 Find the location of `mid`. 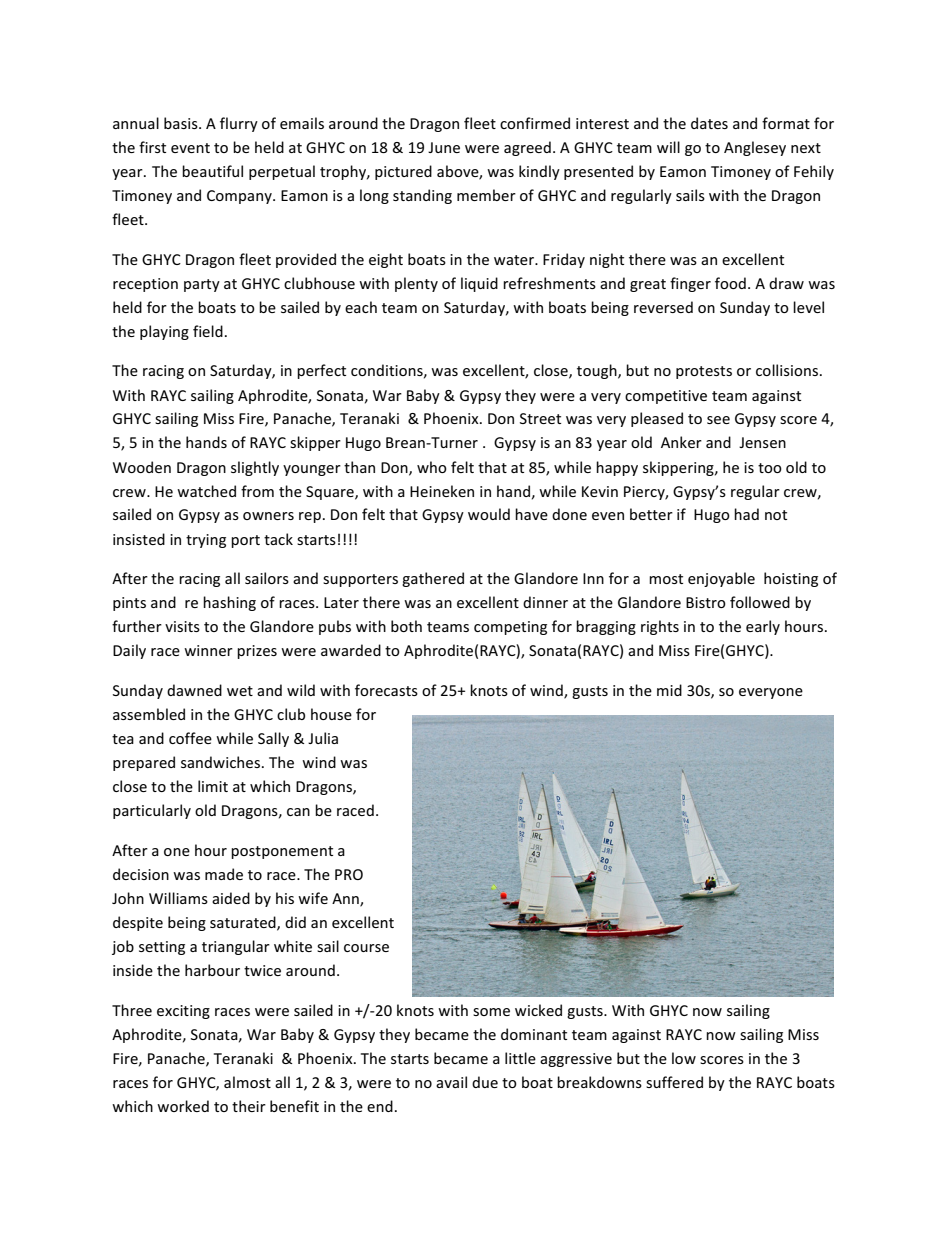

mid is located at coordinates (669, 690).
